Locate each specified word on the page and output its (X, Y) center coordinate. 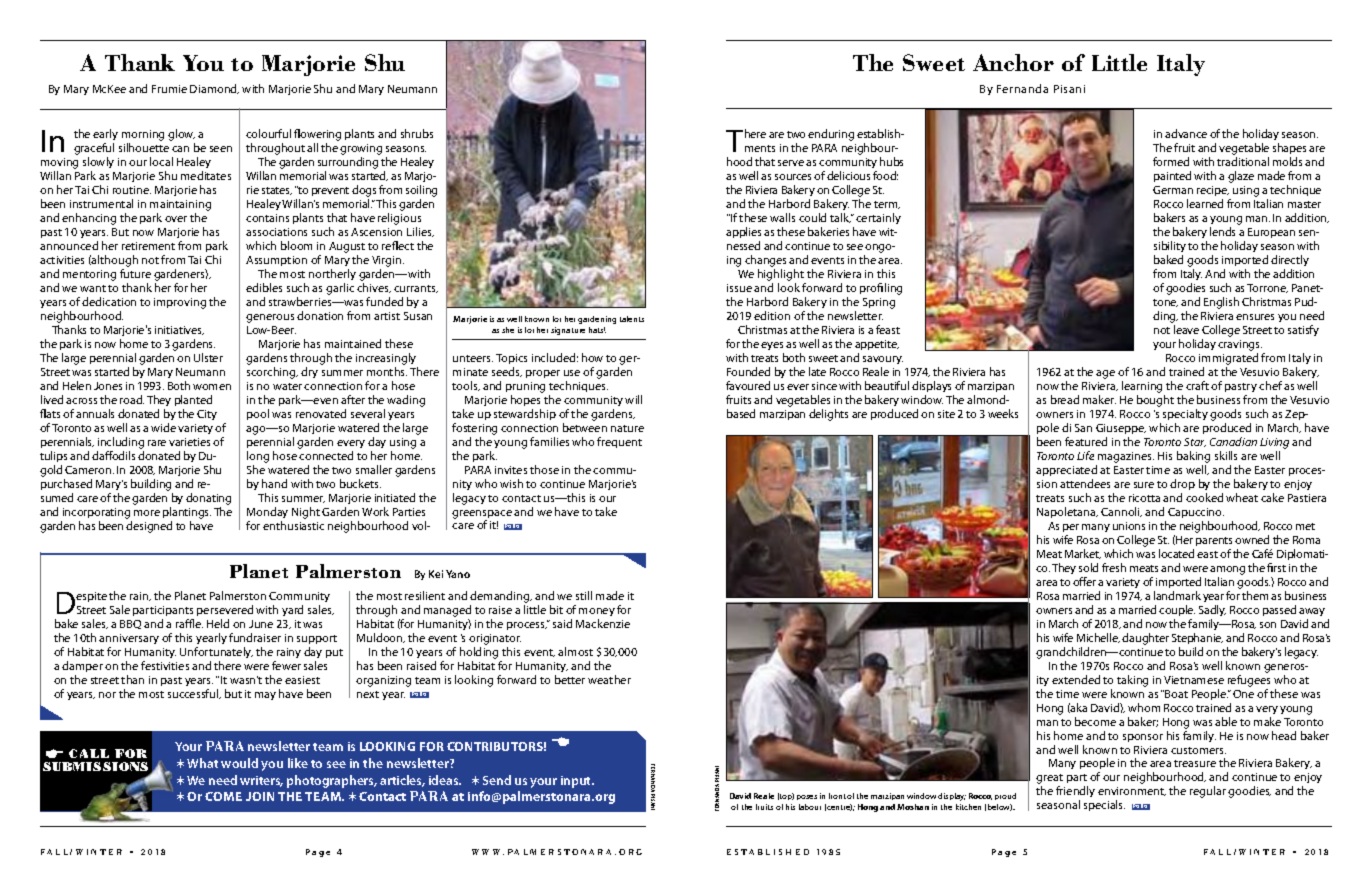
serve (791, 163)
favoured (748, 385)
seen (221, 149)
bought (1155, 401)
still (584, 595)
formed (1171, 161)
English (1221, 303)
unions (1129, 526)
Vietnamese (1194, 680)
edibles (264, 287)
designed (149, 527)
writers (261, 781)
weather (609, 679)
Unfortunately (216, 652)
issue (739, 288)
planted (193, 400)
